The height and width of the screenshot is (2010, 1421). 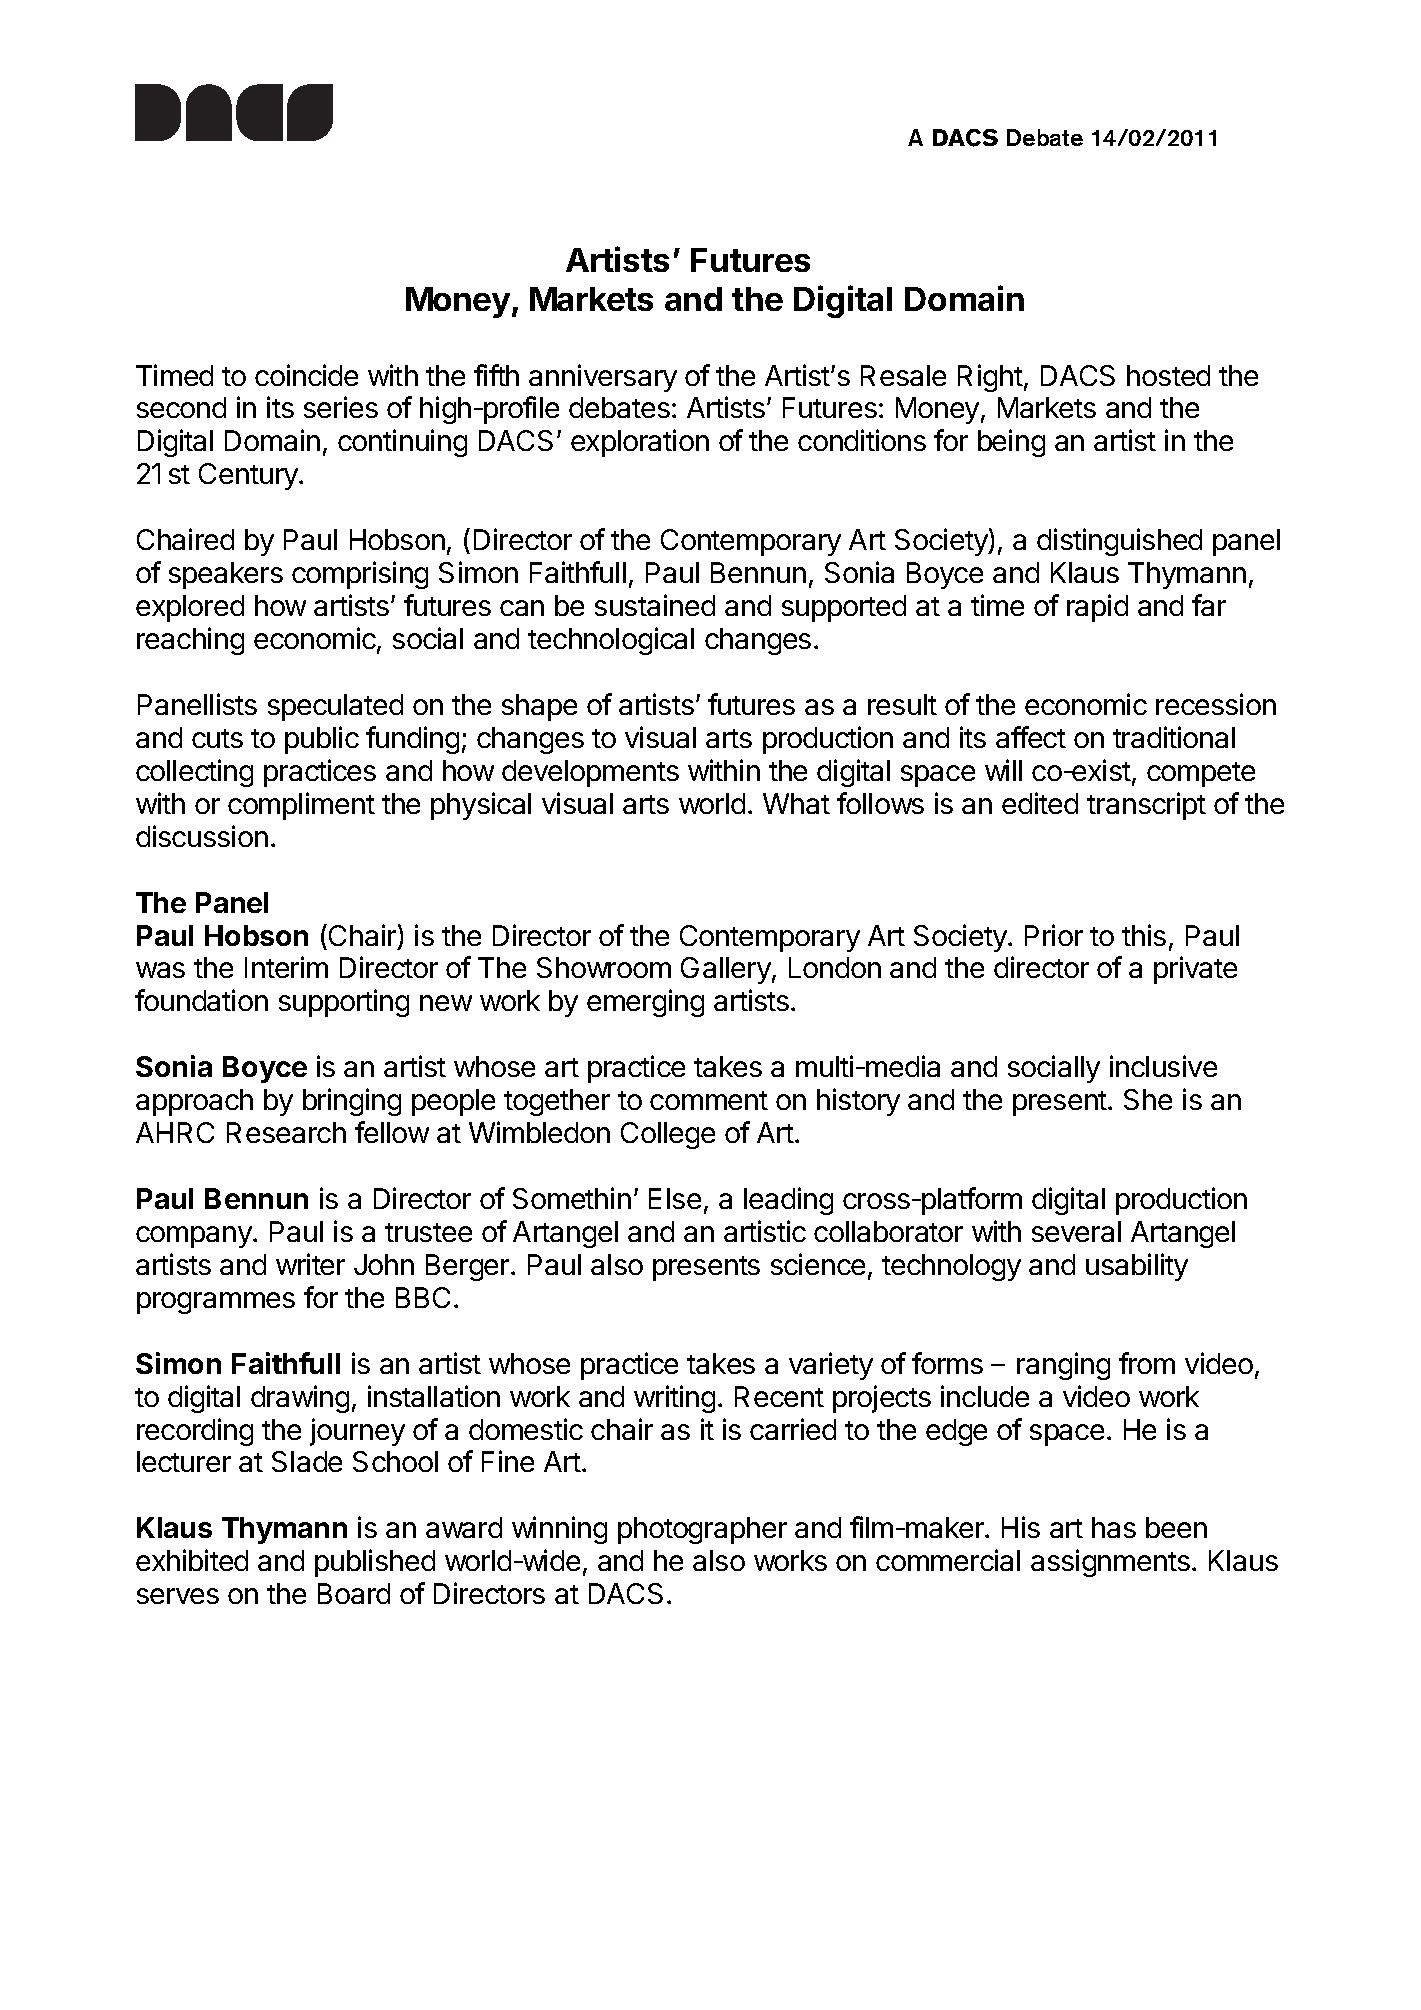 What do you see at coordinates (645, 1003) in the screenshot?
I see `emerging` at bounding box center [645, 1003].
